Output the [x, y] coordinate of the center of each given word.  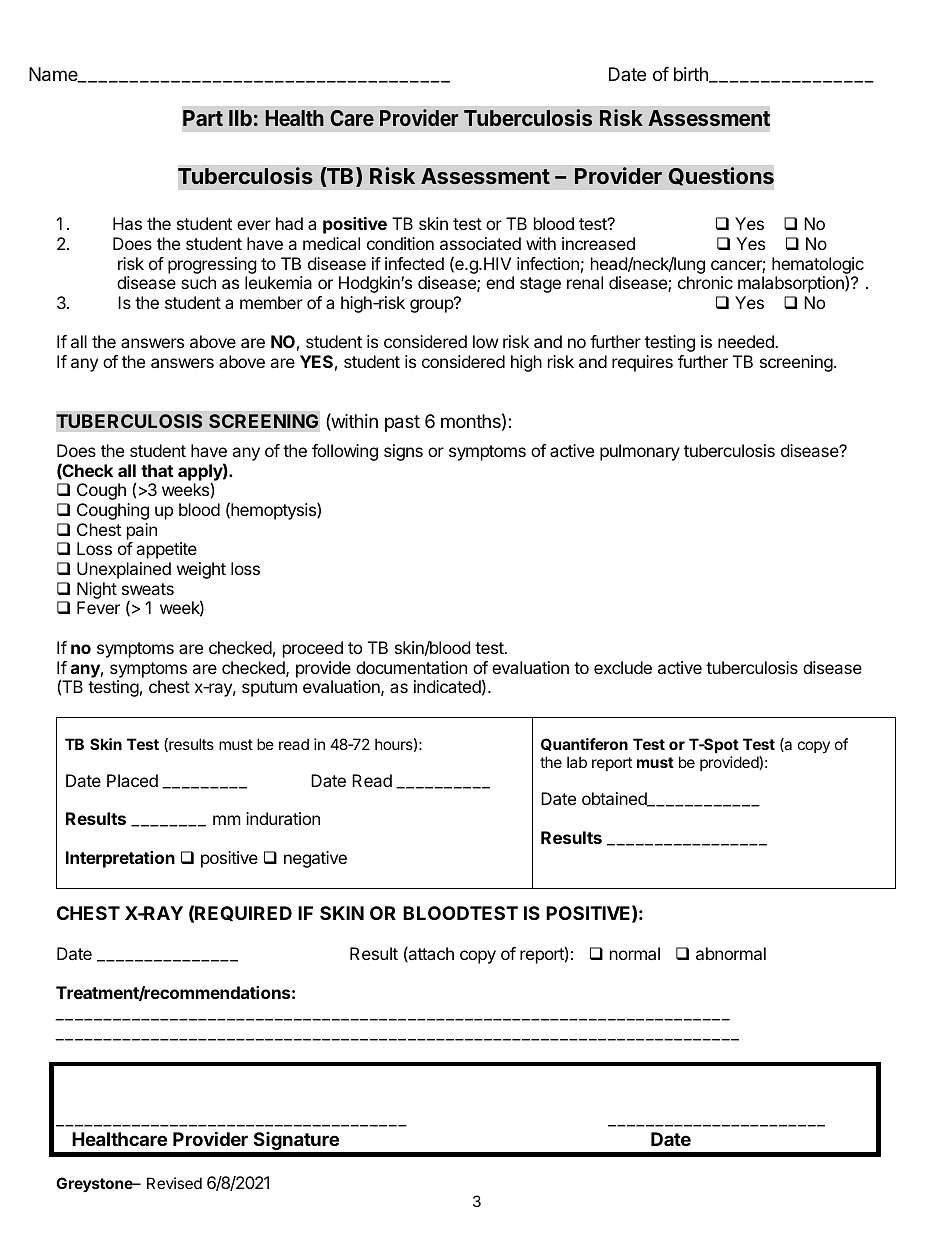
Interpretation [120, 859]
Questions [721, 176]
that [157, 470]
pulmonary [640, 452]
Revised [174, 1183]
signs [403, 452]
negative [315, 859]
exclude [623, 667]
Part [203, 118]
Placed [132, 780]
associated [480, 243]
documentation [411, 667]
